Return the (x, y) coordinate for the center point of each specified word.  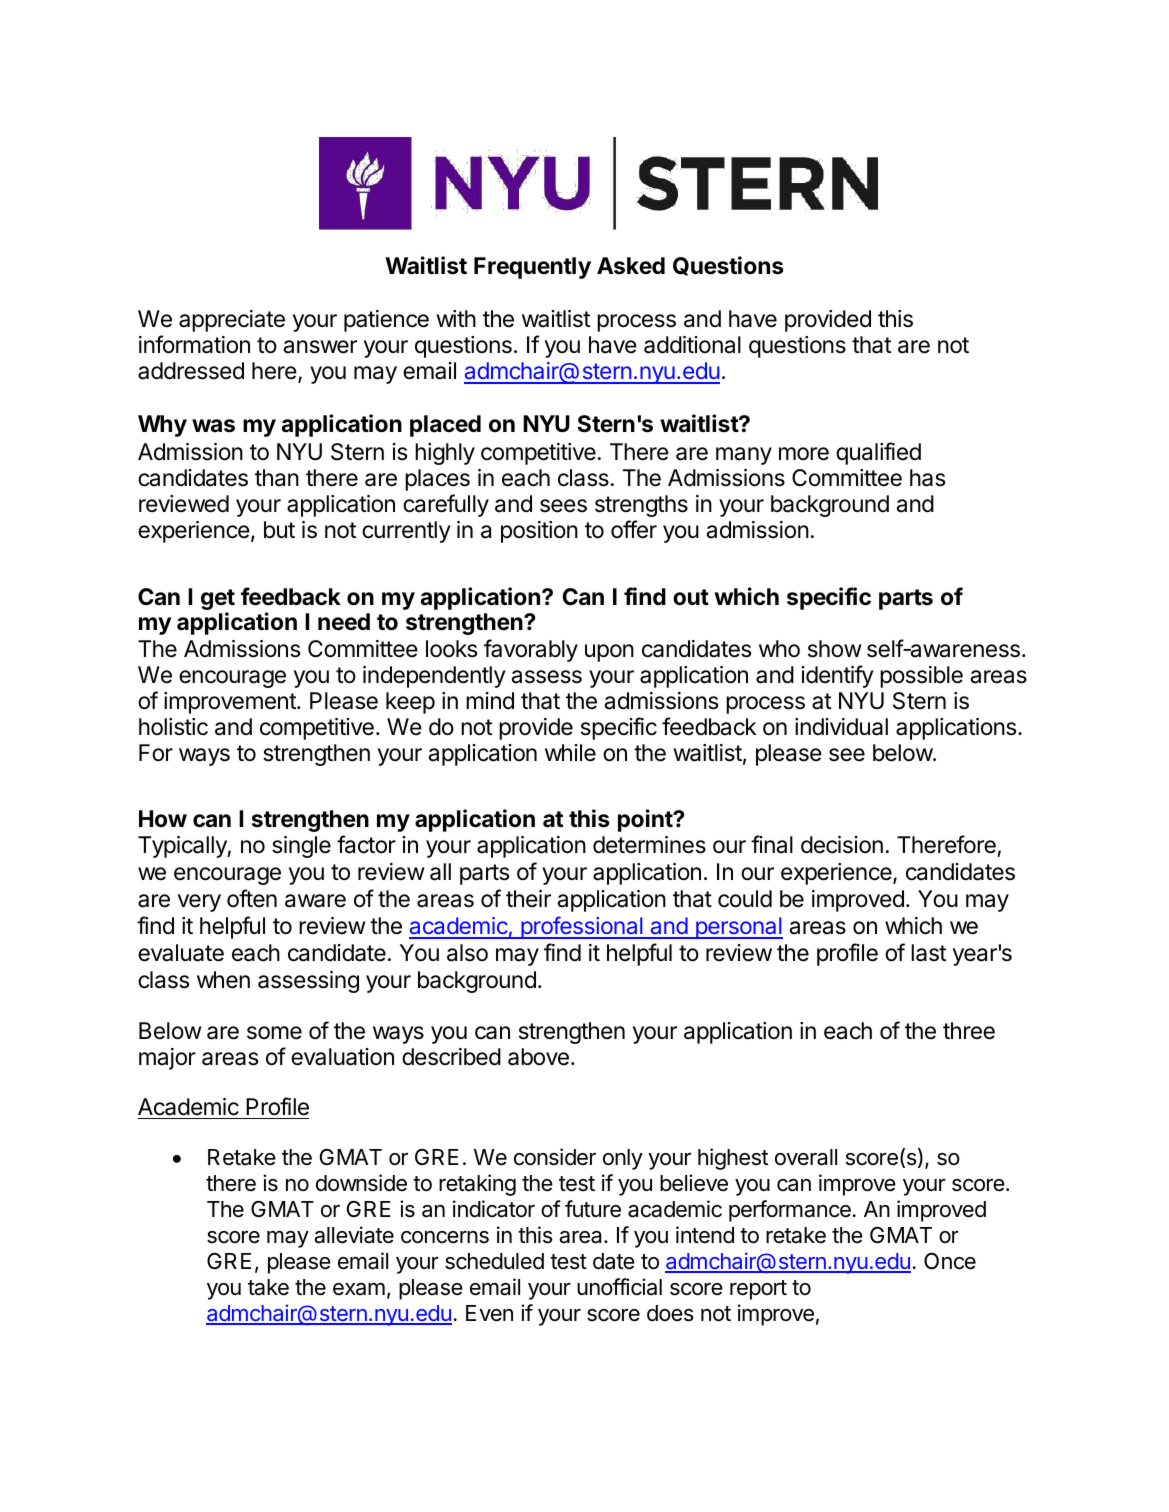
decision (842, 845)
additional (692, 345)
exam (359, 1289)
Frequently (532, 268)
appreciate (232, 321)
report (758, 1290)
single (301, 847)
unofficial (619, 1287)
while (570, 753)
